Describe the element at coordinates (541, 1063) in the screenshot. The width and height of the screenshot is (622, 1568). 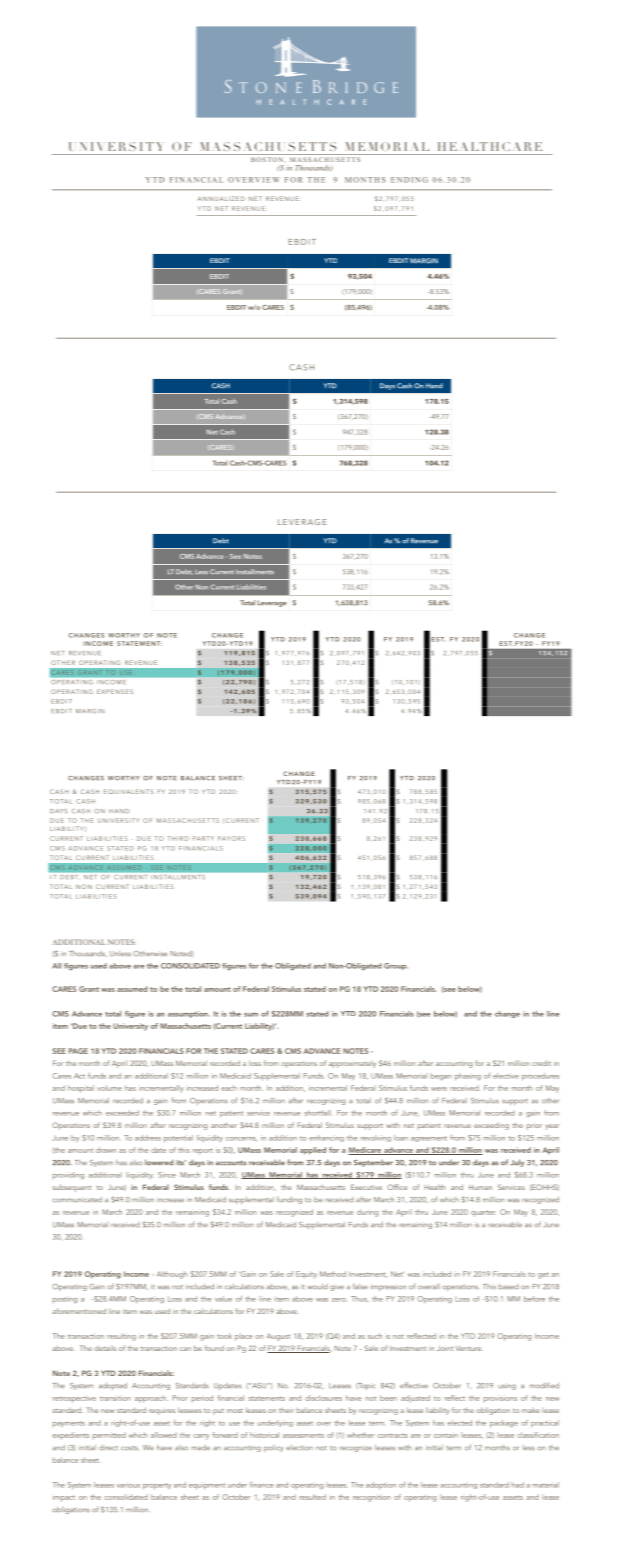
I see `credit` at that location.
